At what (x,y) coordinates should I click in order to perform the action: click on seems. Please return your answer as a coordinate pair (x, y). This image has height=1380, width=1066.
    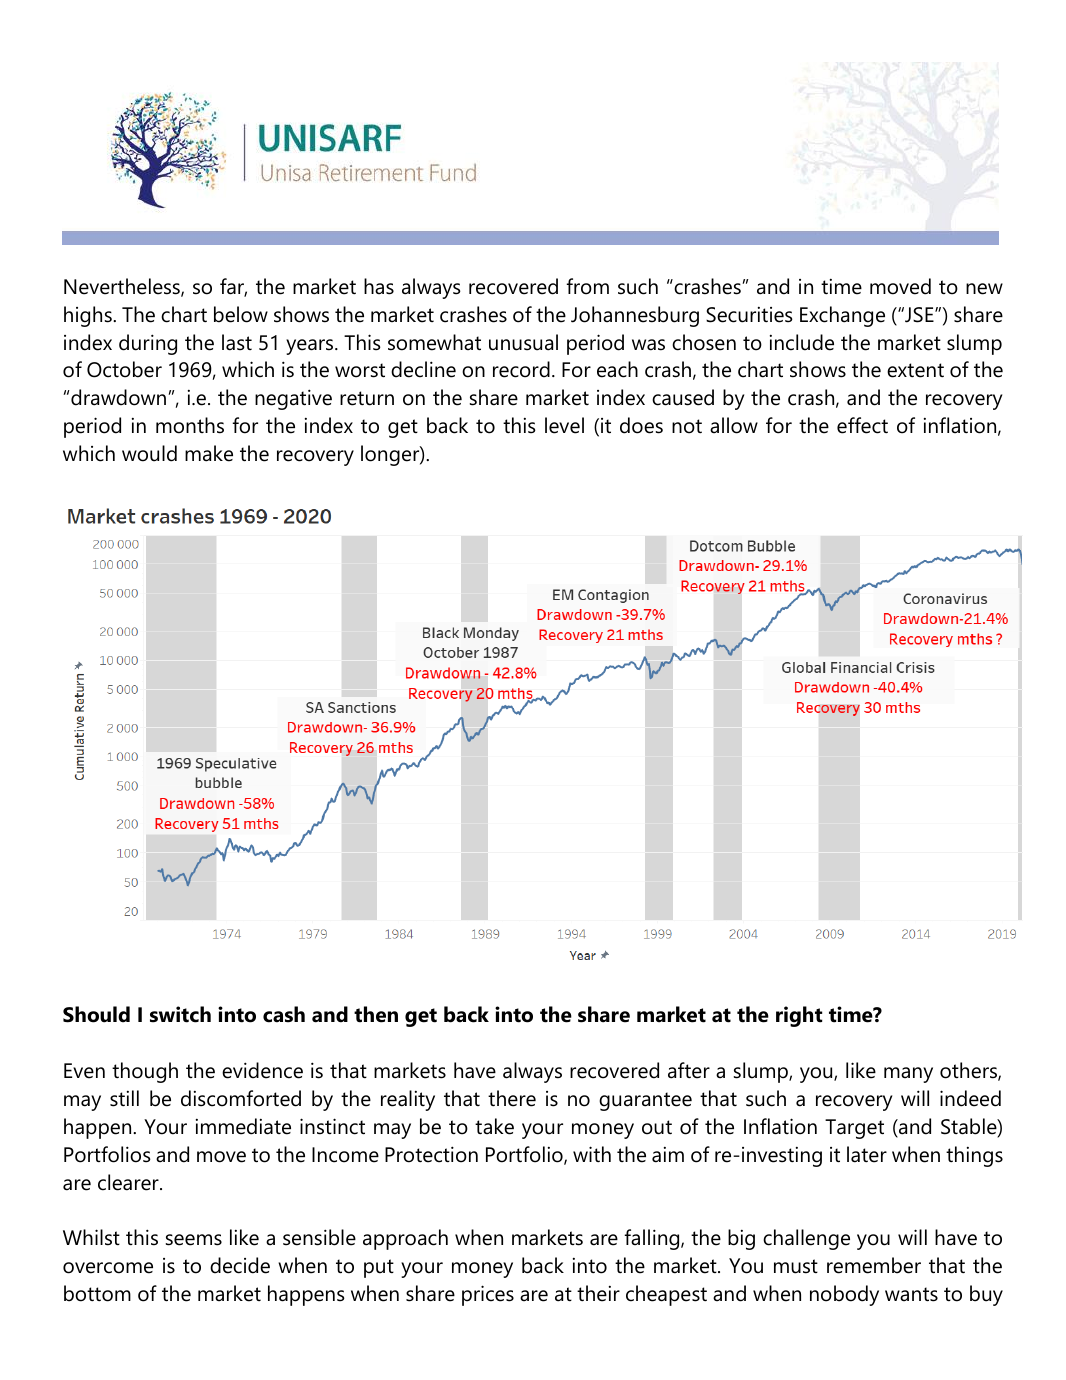
    Looking at the image, I should click on (194, 1240).
